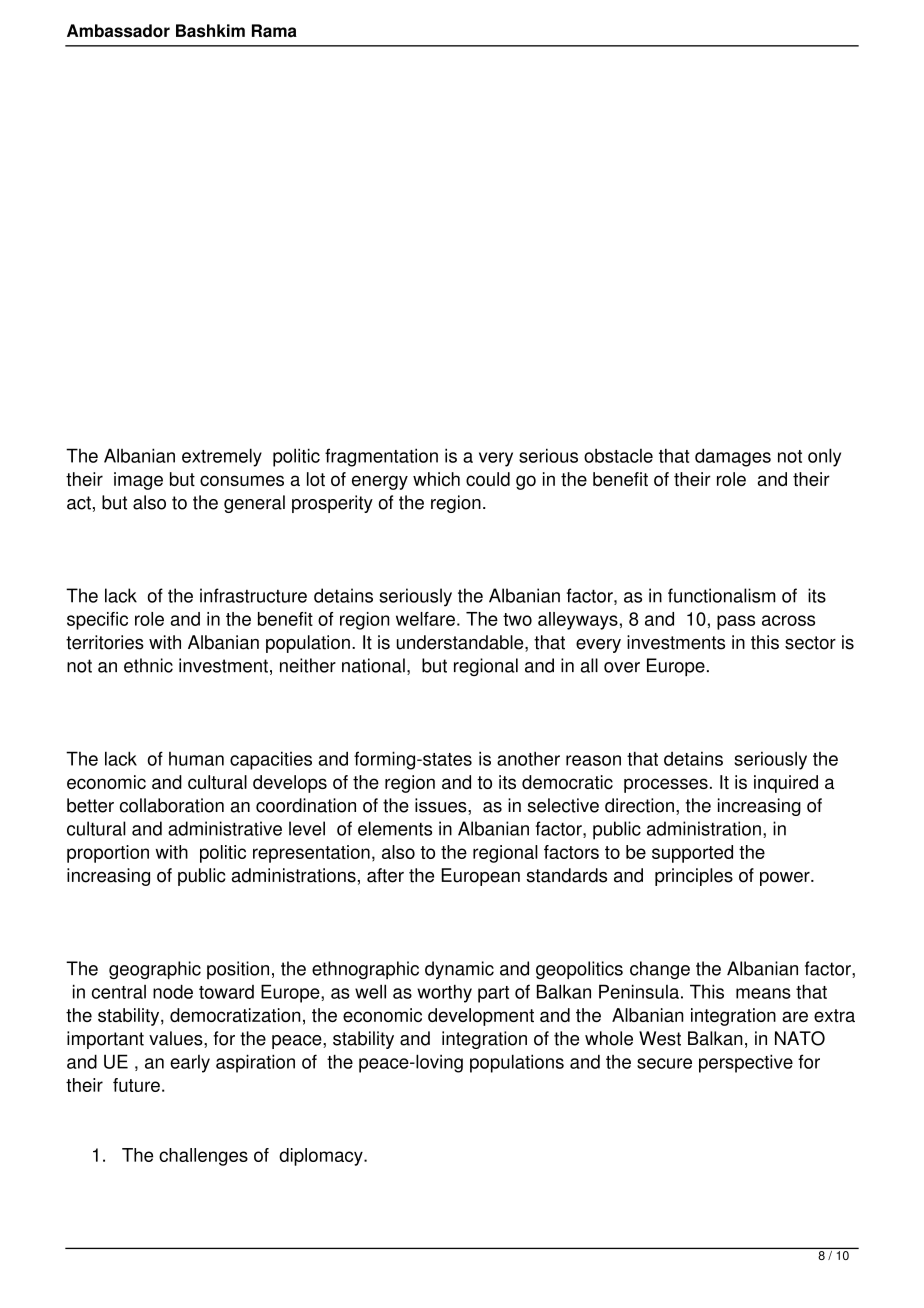 Image resolution: width=924 pixels, height=1308 pixels. What do you see at coordinates (381, 457) in the screenshot?
I see `fragmentation` at bounding box center [381, 457].
